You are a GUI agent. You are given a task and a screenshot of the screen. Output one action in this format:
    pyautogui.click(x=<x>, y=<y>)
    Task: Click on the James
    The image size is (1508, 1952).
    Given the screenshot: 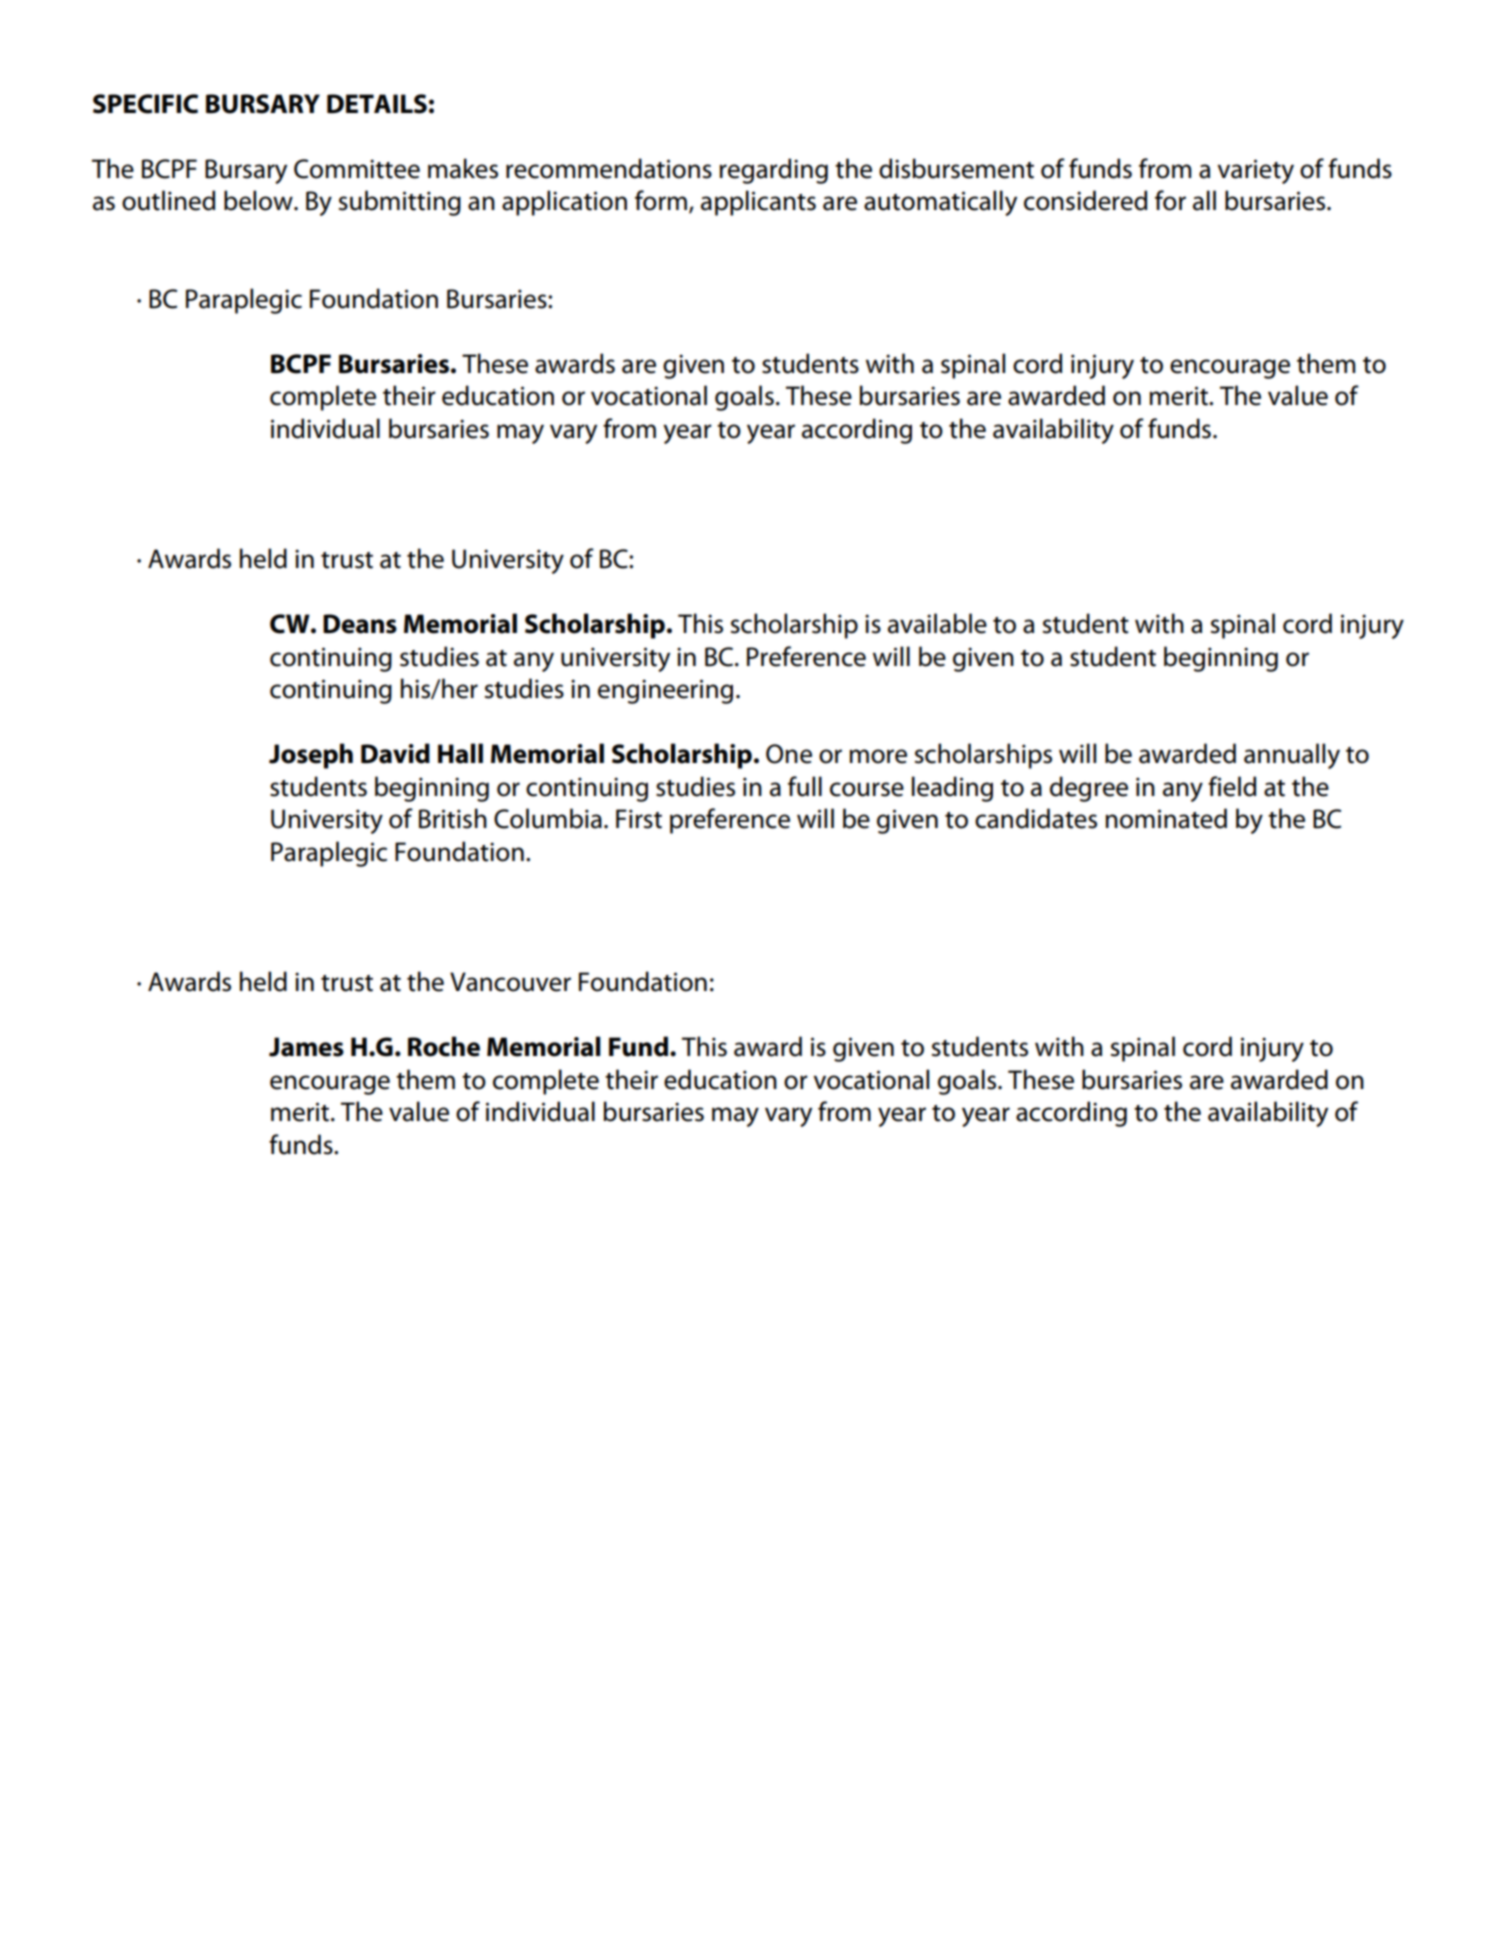 What is the action you would take?
    pyautogui.click(x=306, y=1047)
